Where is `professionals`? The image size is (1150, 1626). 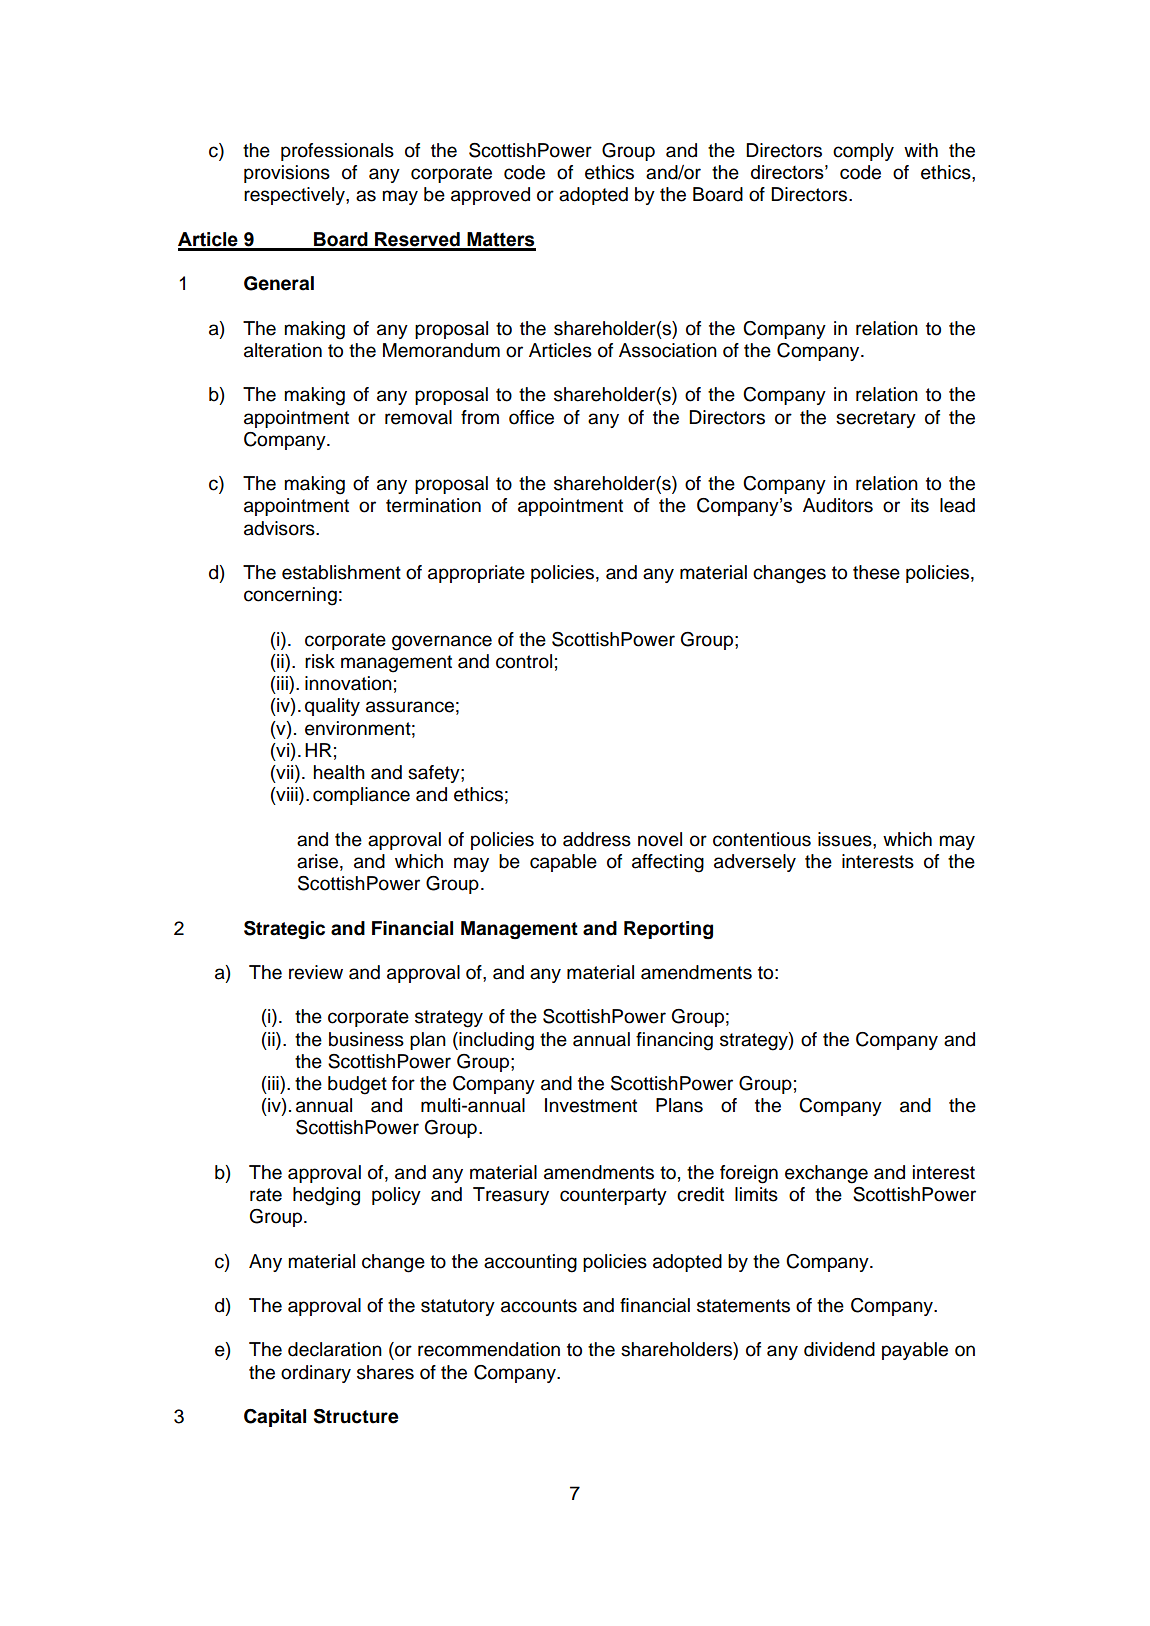 professionals is located at coordinates (337, 152).
